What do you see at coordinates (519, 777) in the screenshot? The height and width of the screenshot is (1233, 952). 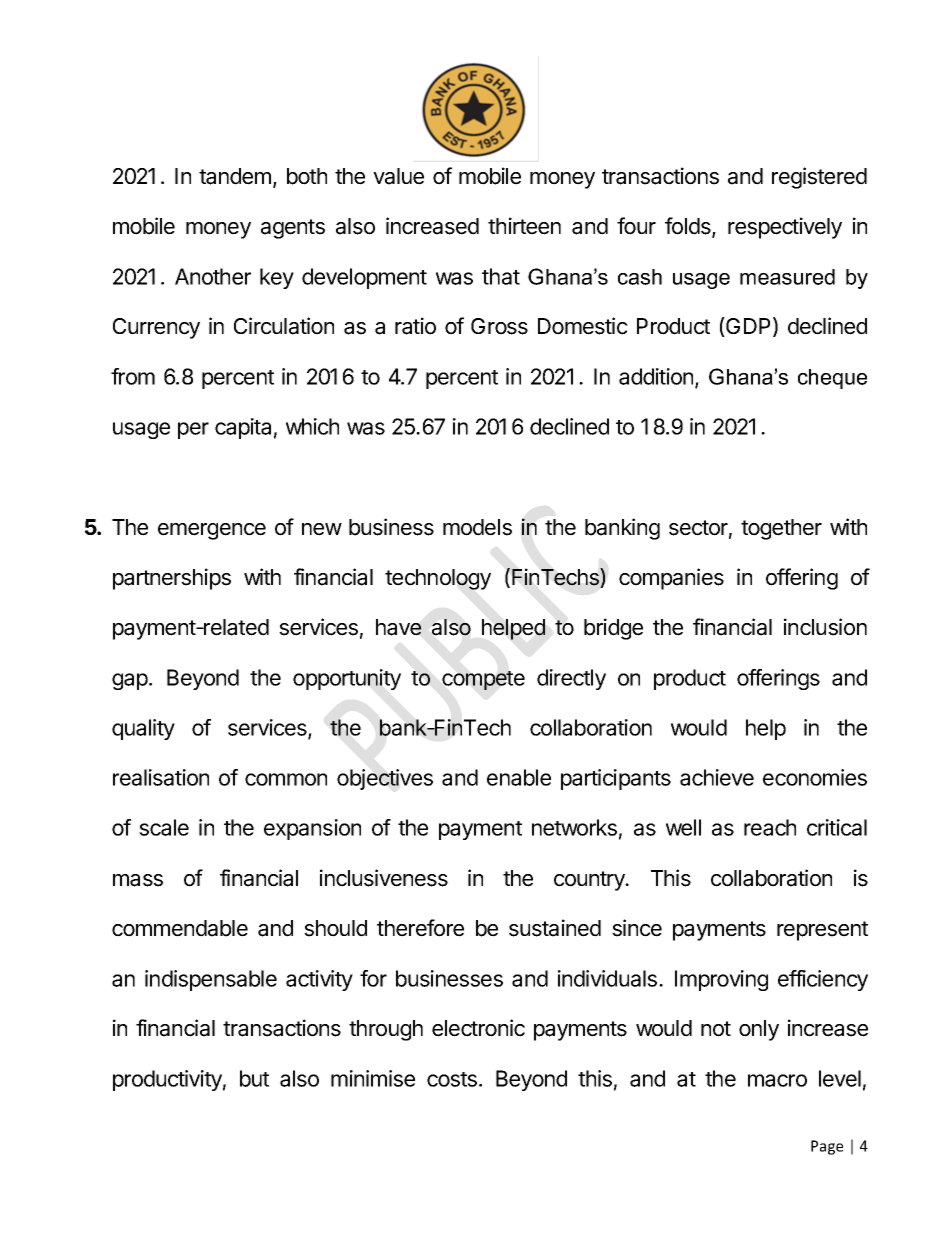 I see `enable` at bounding box center [519, 777].
